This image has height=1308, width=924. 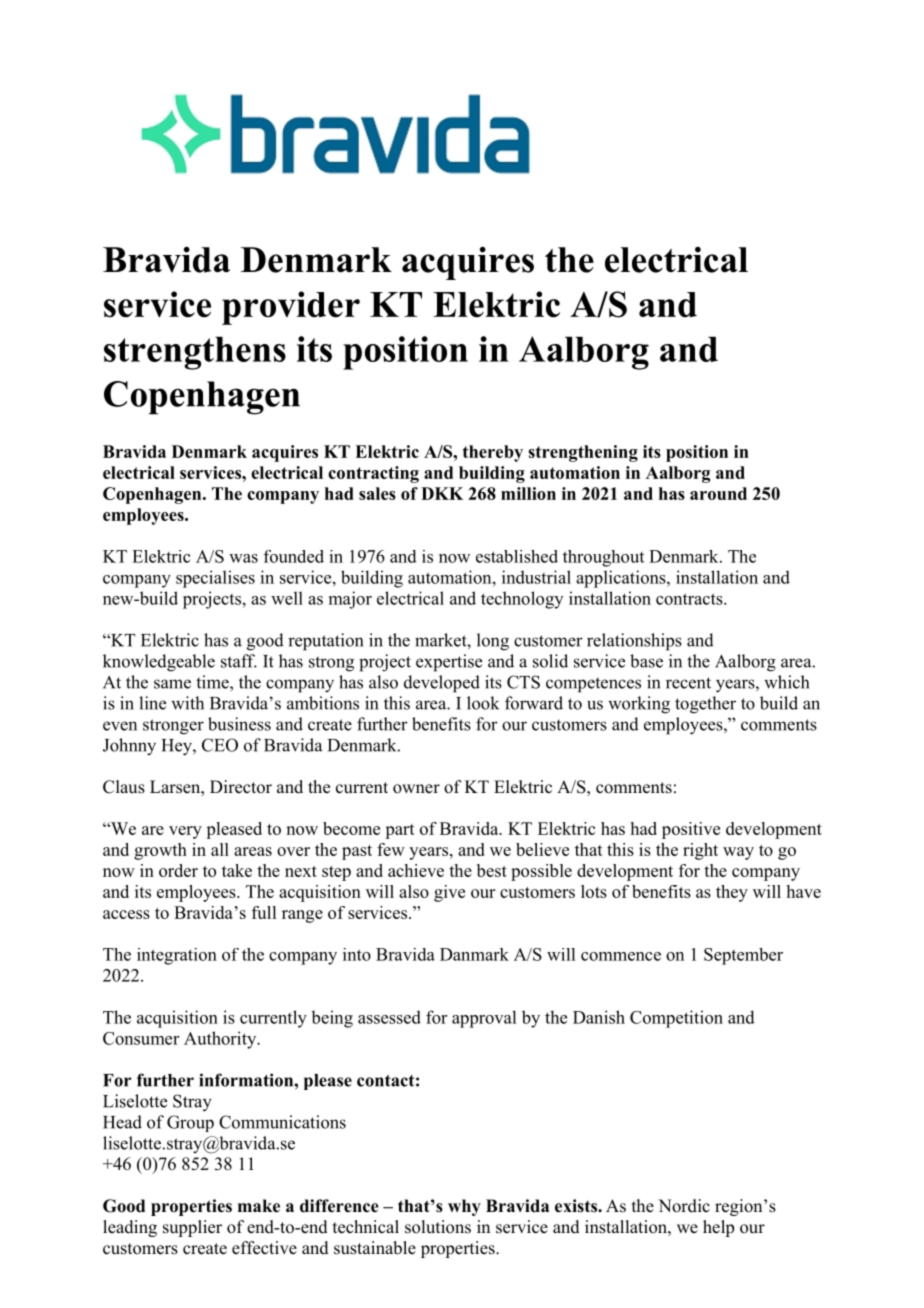 What do you see at coordinates (464, 1207) in the image?
I see `why` at bounding box center [464, 1207].
